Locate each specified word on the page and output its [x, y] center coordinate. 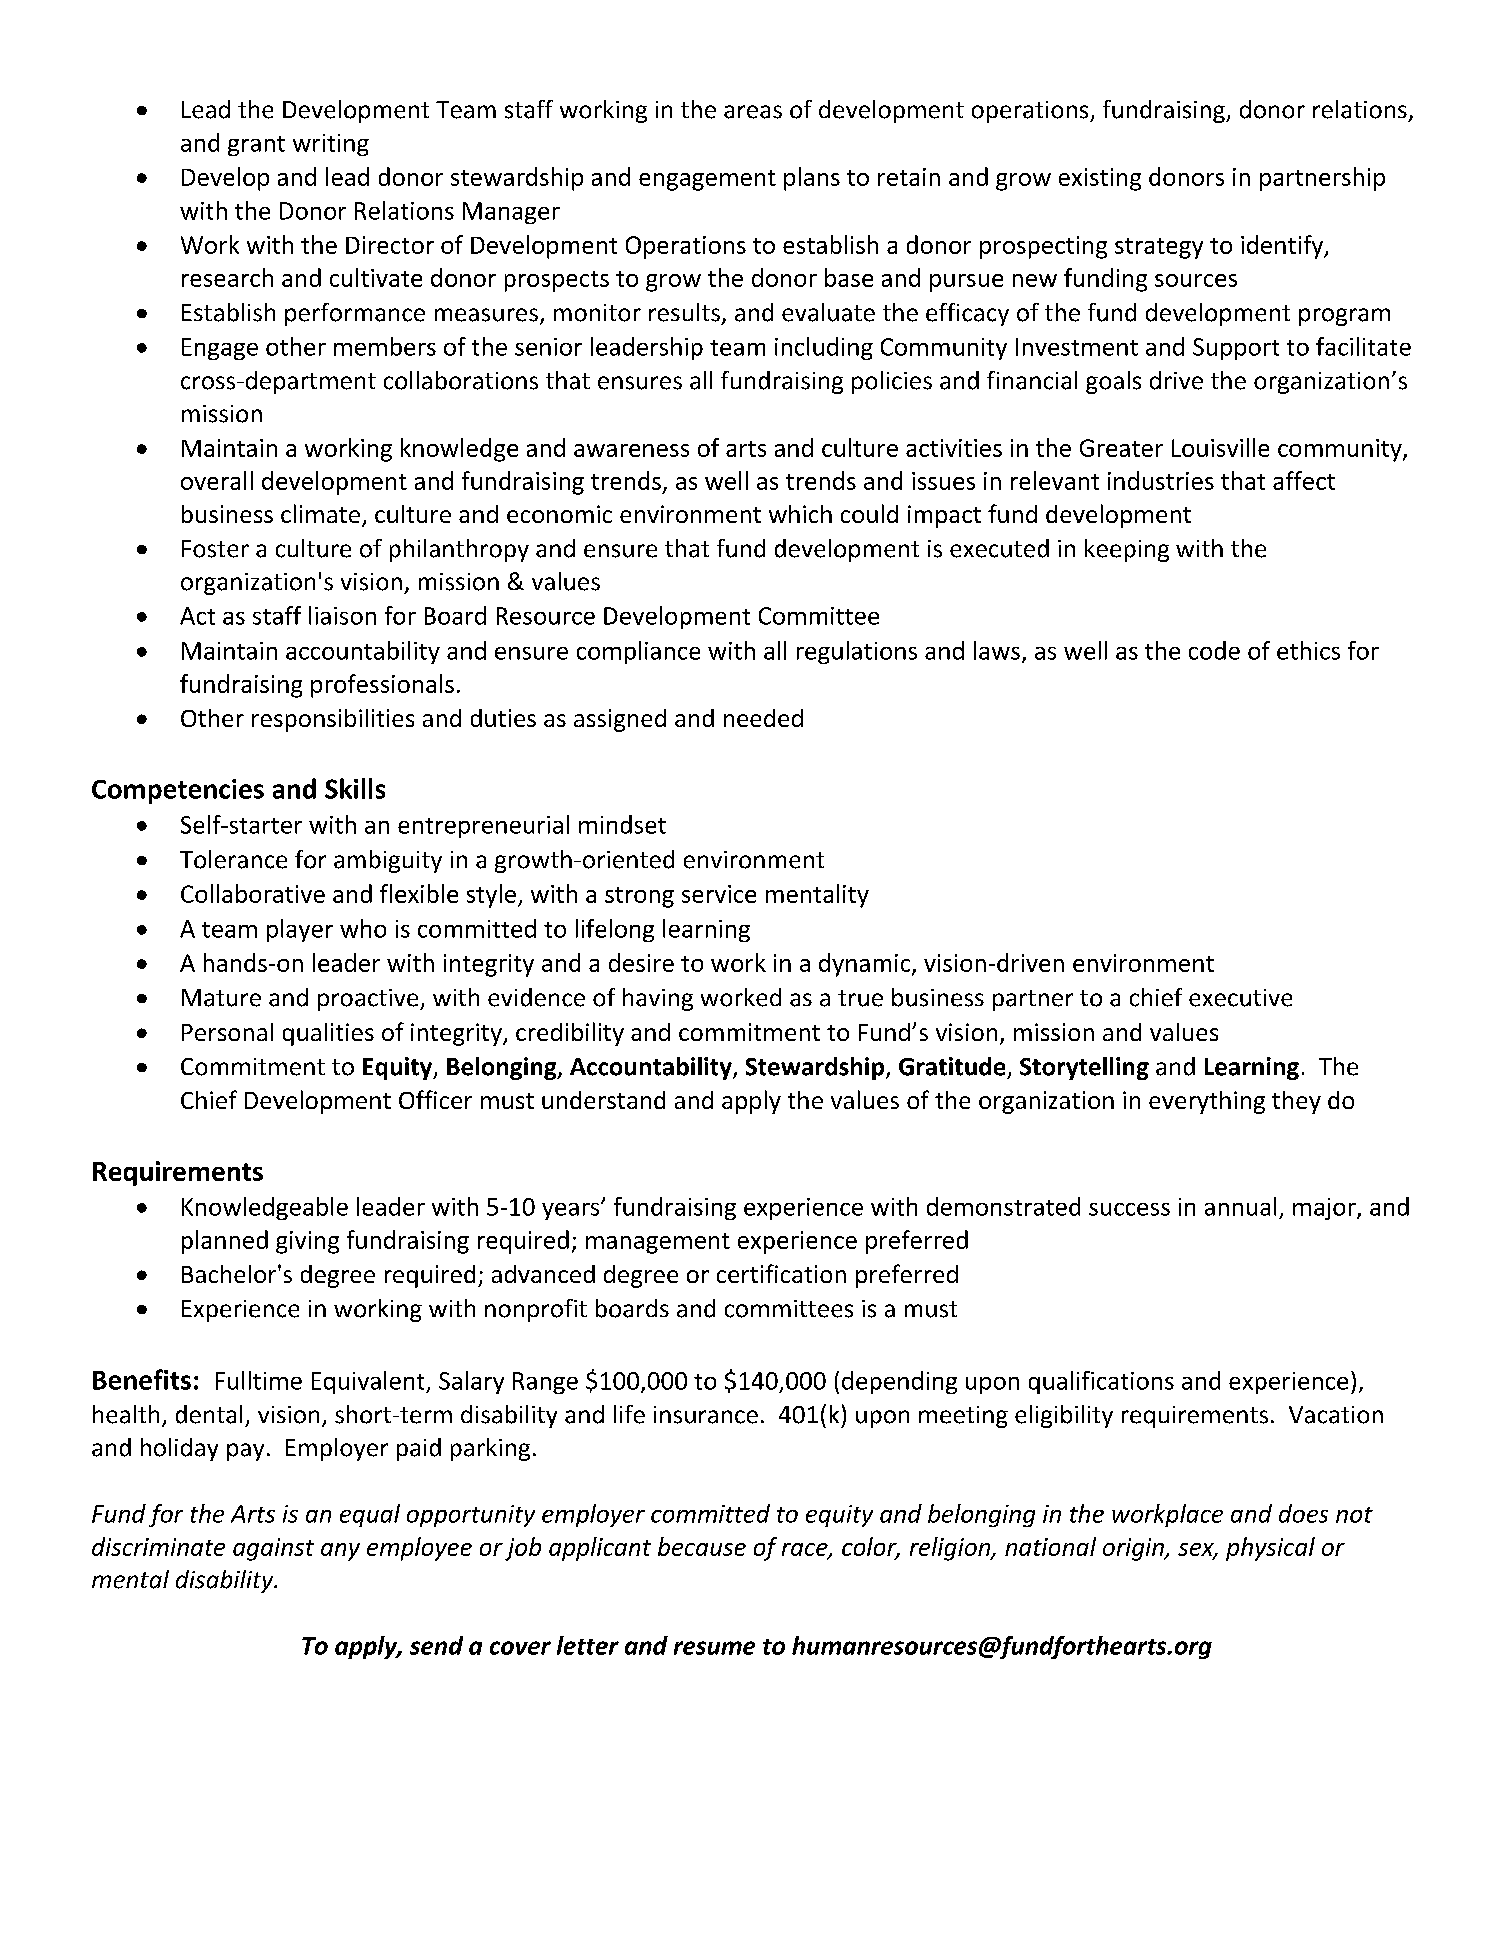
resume [714, 1648]
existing [1100, 179]
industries [1161, 480]
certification [781, 1273]
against [273, 1549]
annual [1240, 1206]
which [800, 514]
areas [753, 112]
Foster [215, 549]
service [719, 894]
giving [307, 1242]
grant [256, 146]
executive [1240, 998]
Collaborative [253, 893]
